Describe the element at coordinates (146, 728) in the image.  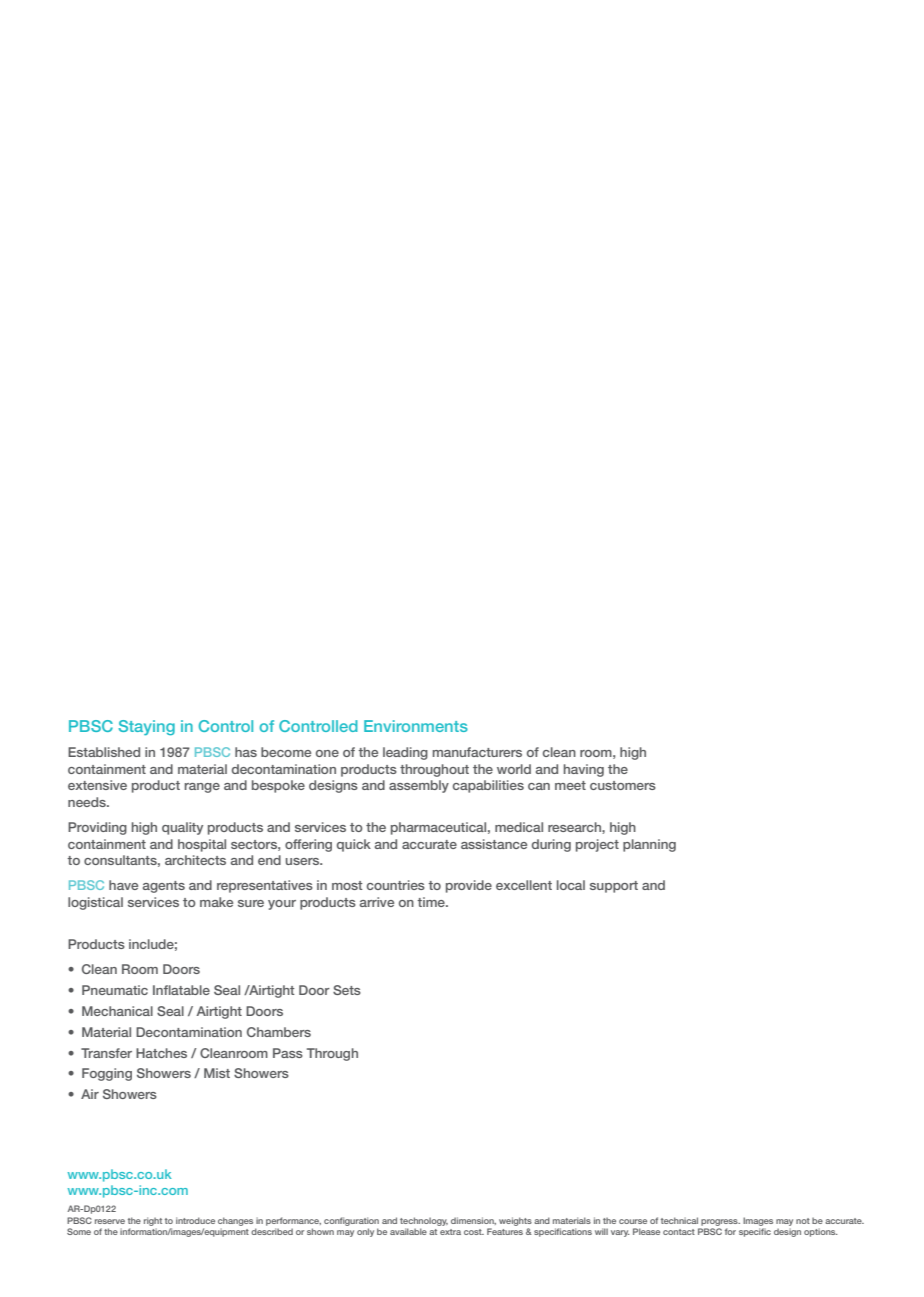
I see `Staying` at that location.
